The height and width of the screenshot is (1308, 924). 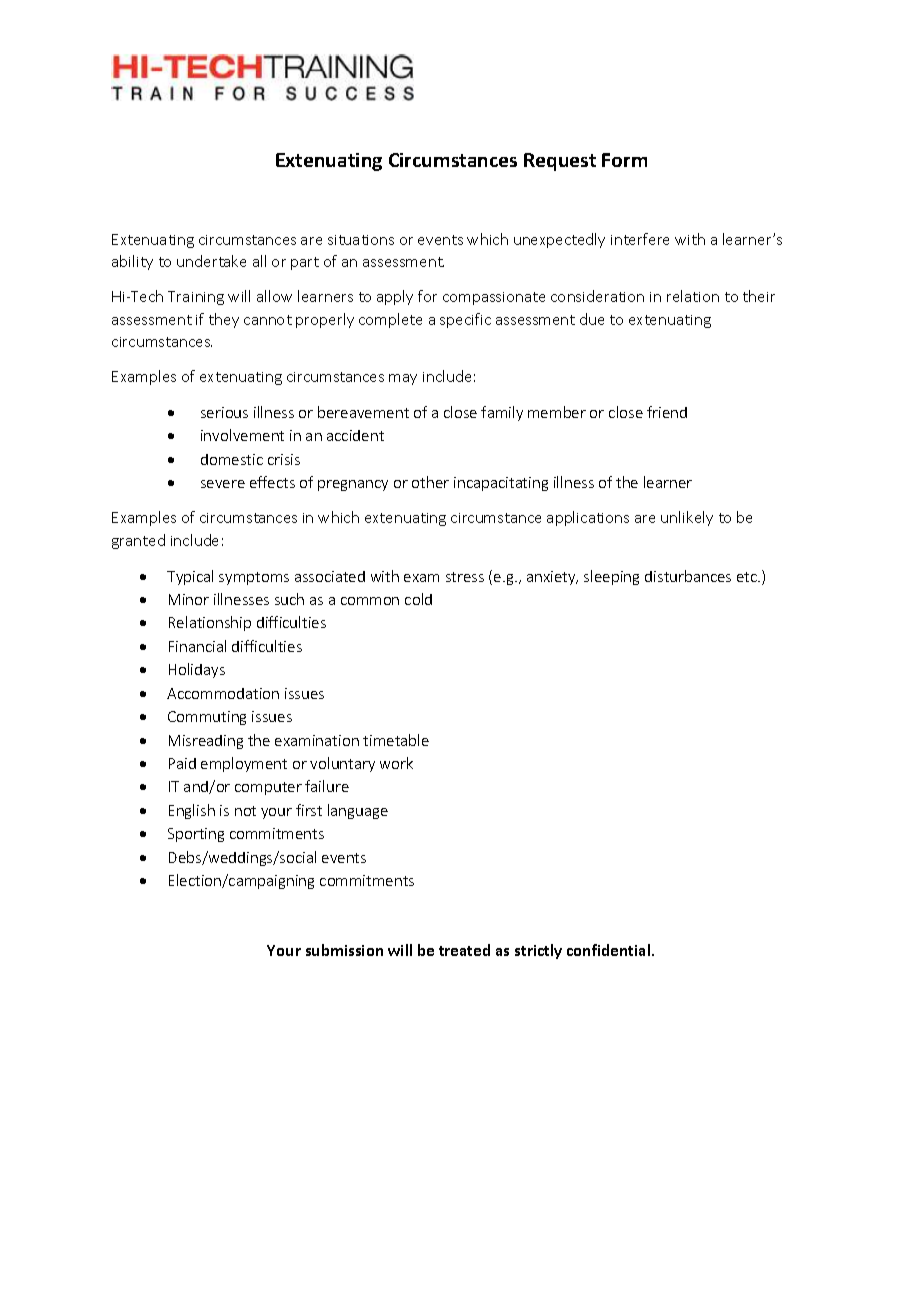 What do you see at coordinates (211, 261) in the screenshot?
I see `undertake` at bounding box center [211, 261].
